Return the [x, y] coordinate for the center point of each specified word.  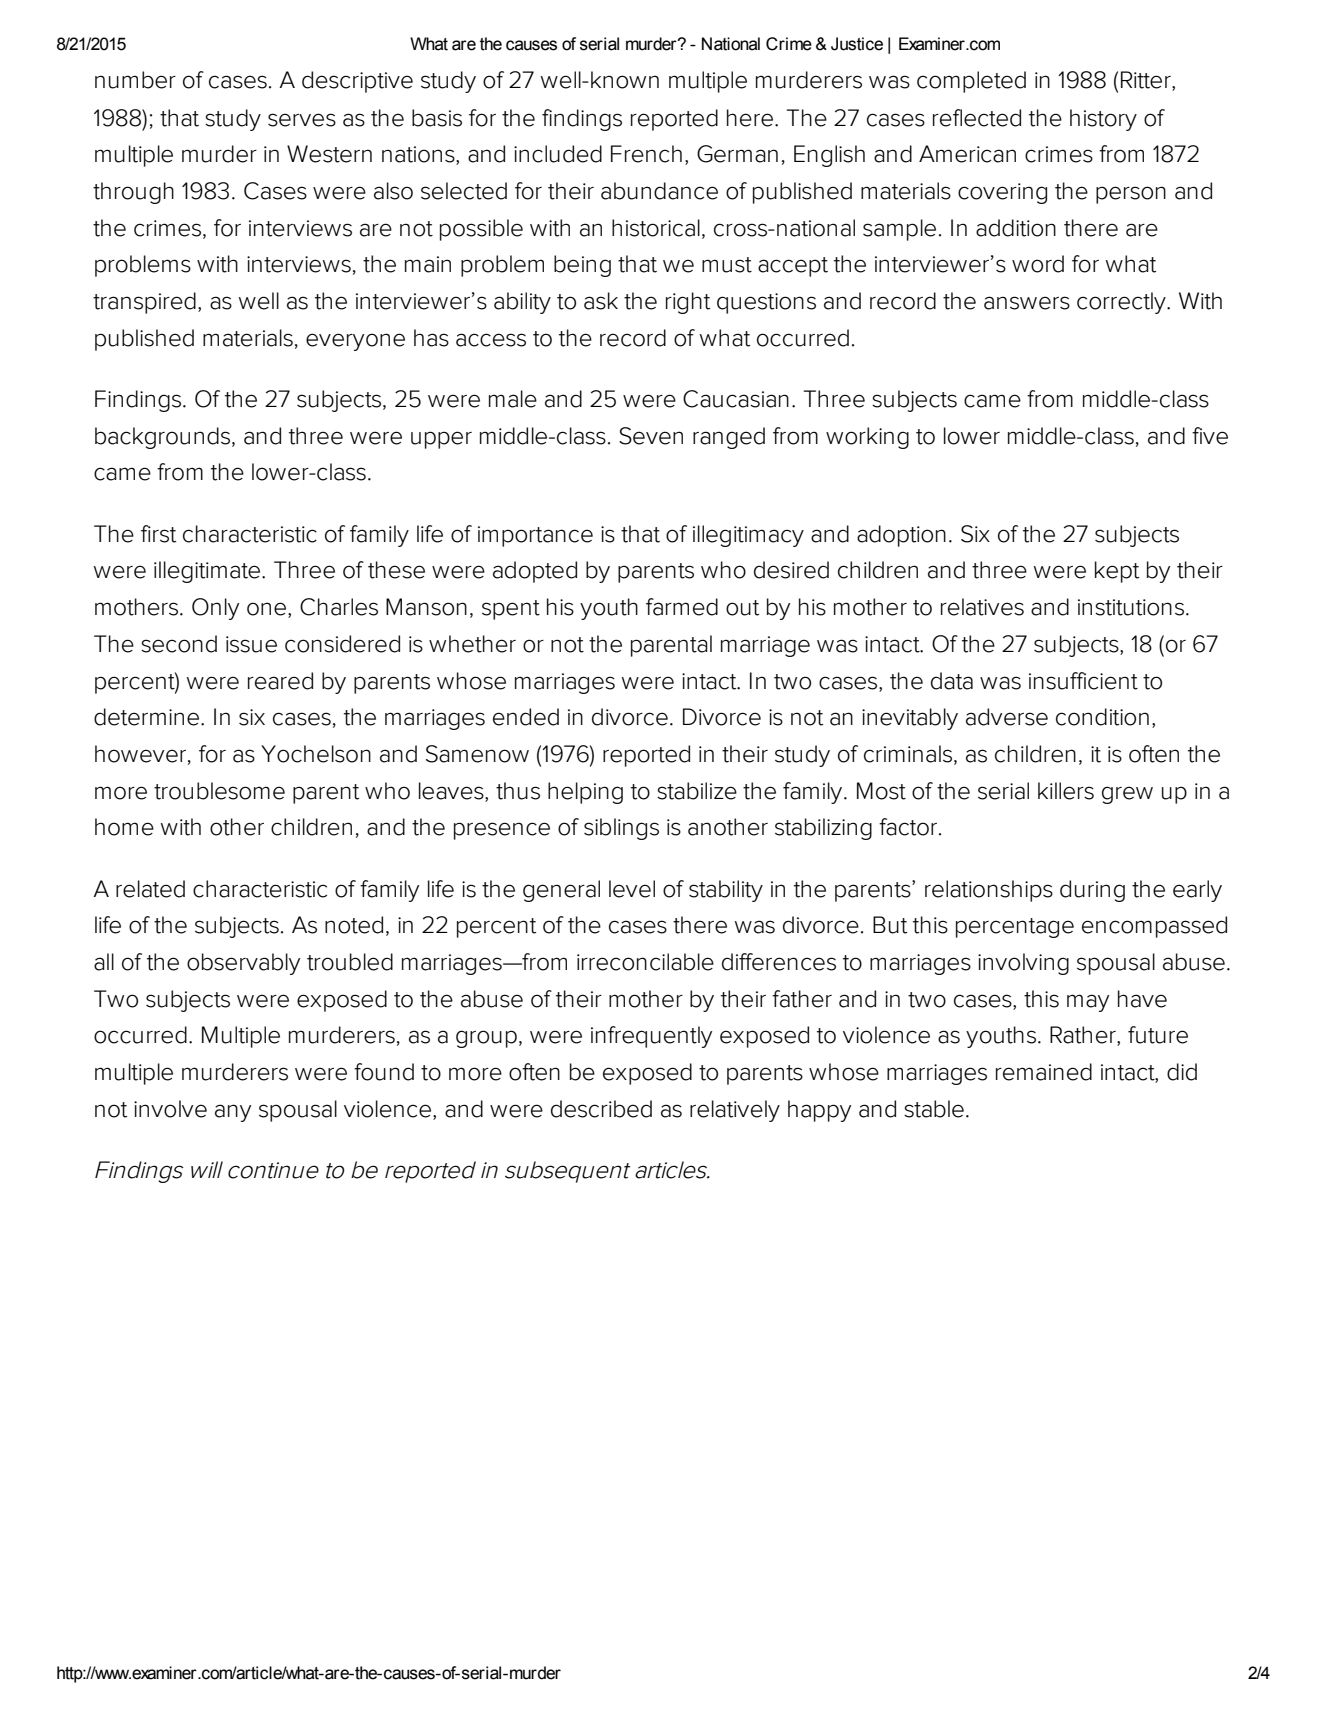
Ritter [1147, 81]
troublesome [219, 791]
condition [1102, 717]
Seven [651, 436]
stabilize [697, 791]
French [646, 154]
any [233, 1113]
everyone [355, 342]
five [1210, 436]
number [135, 80]
